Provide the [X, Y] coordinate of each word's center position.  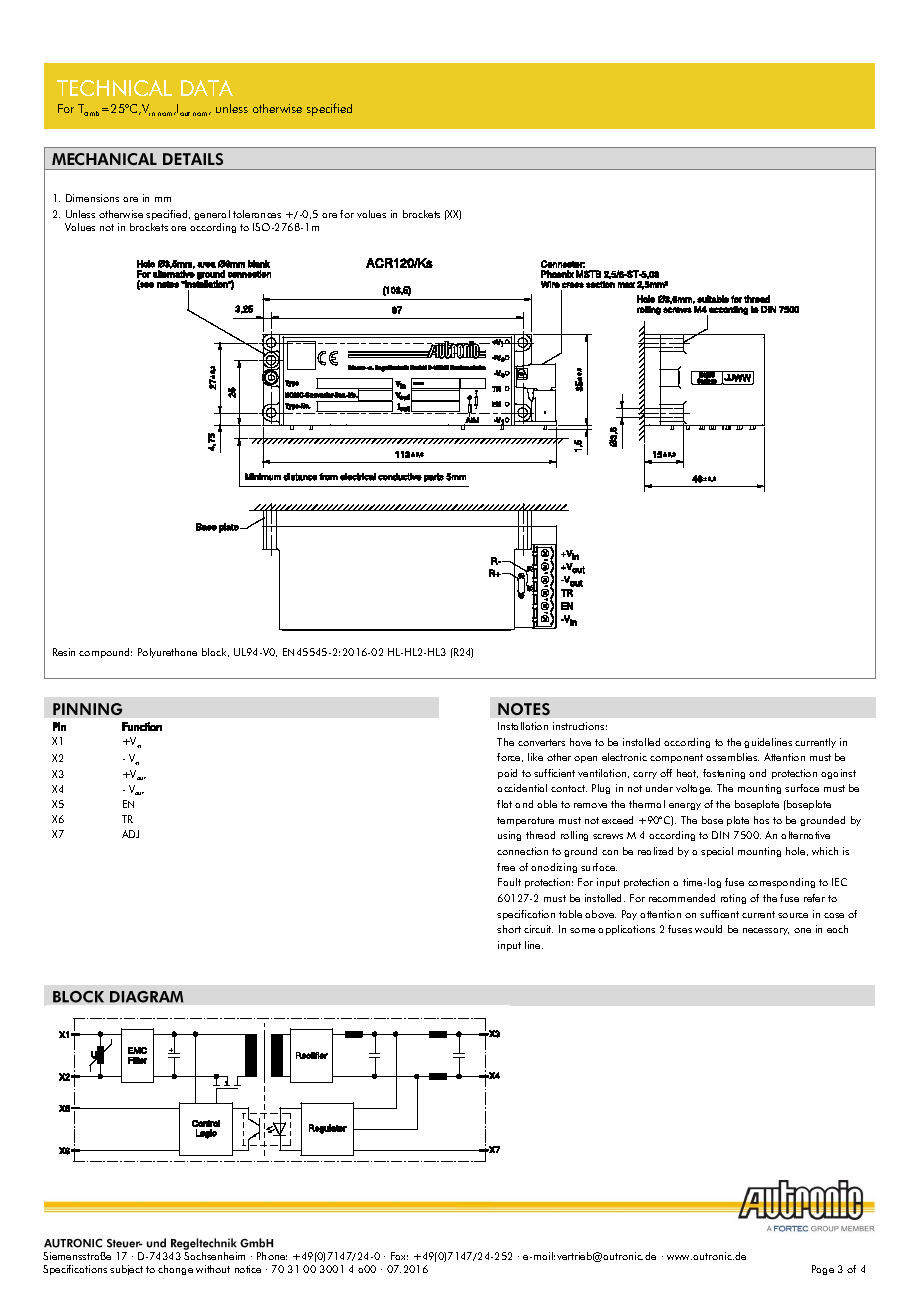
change [175, 1270]
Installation [523, 726]
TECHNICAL [114, 88]
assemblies [732, 757]
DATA [207, 88]
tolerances [257, 214]
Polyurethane [167, 653]
